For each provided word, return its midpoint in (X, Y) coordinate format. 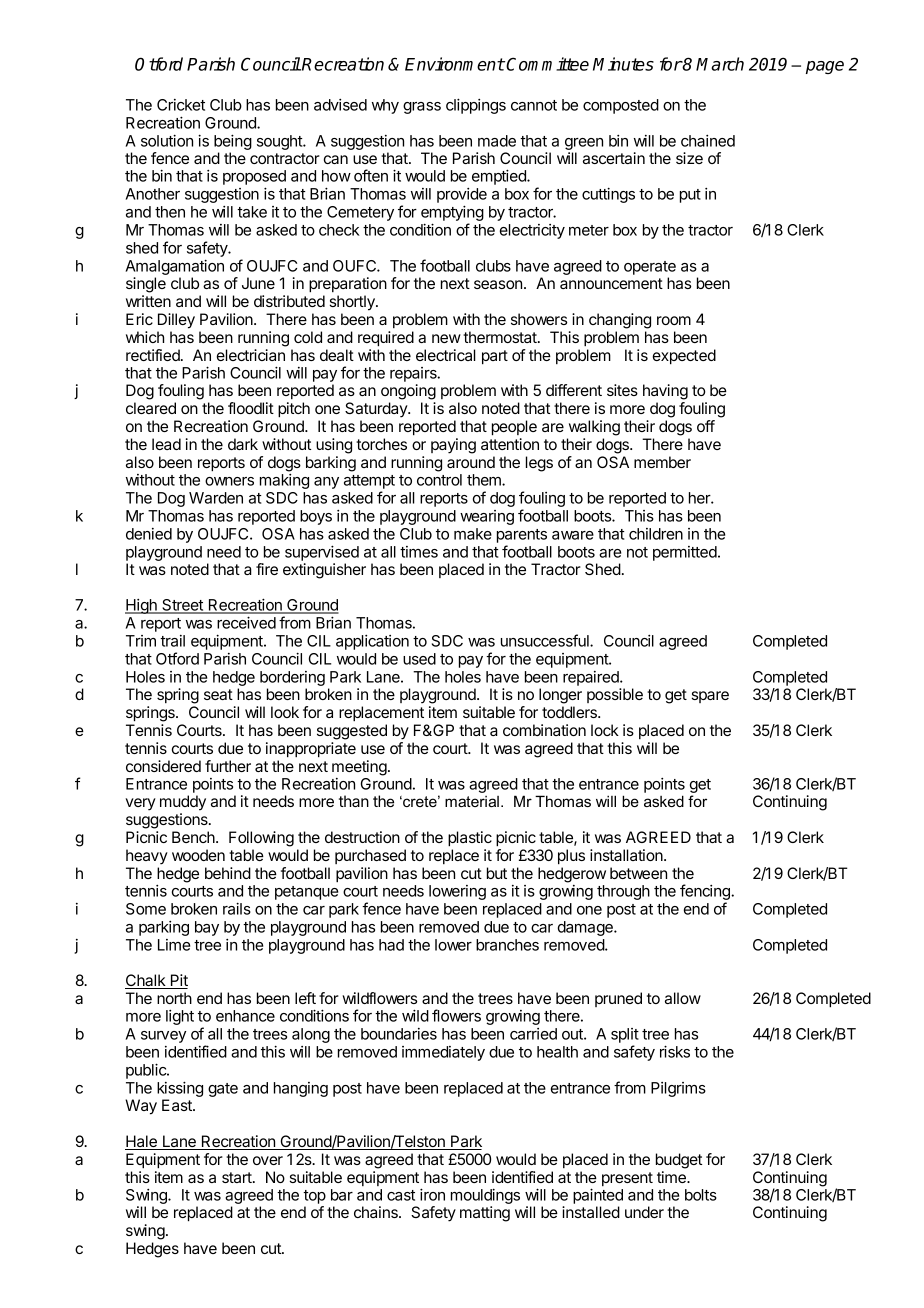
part (495, 357)
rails (237, 908)
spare (710, 697)
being (233, 142)
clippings (476, 106)
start (238, 1177)
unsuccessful (546, 640)
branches (507, 945)
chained (708, 141)
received (246, 622)
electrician (251, 355)
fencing (706, 893)
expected (684, 357)
